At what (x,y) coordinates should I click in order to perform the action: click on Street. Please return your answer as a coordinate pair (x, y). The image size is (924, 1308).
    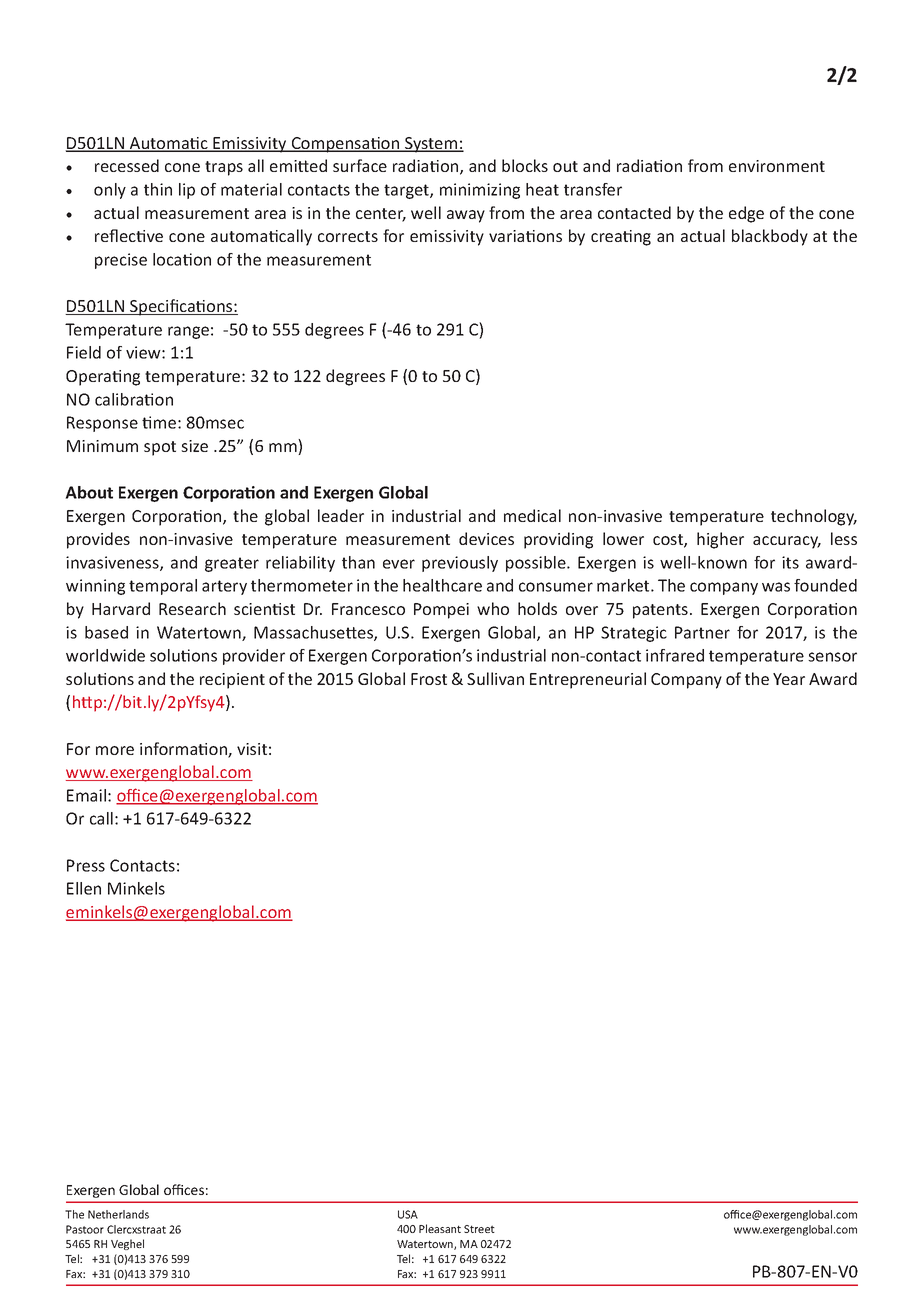
    Looking at the image, I should click on (479, 1229).
